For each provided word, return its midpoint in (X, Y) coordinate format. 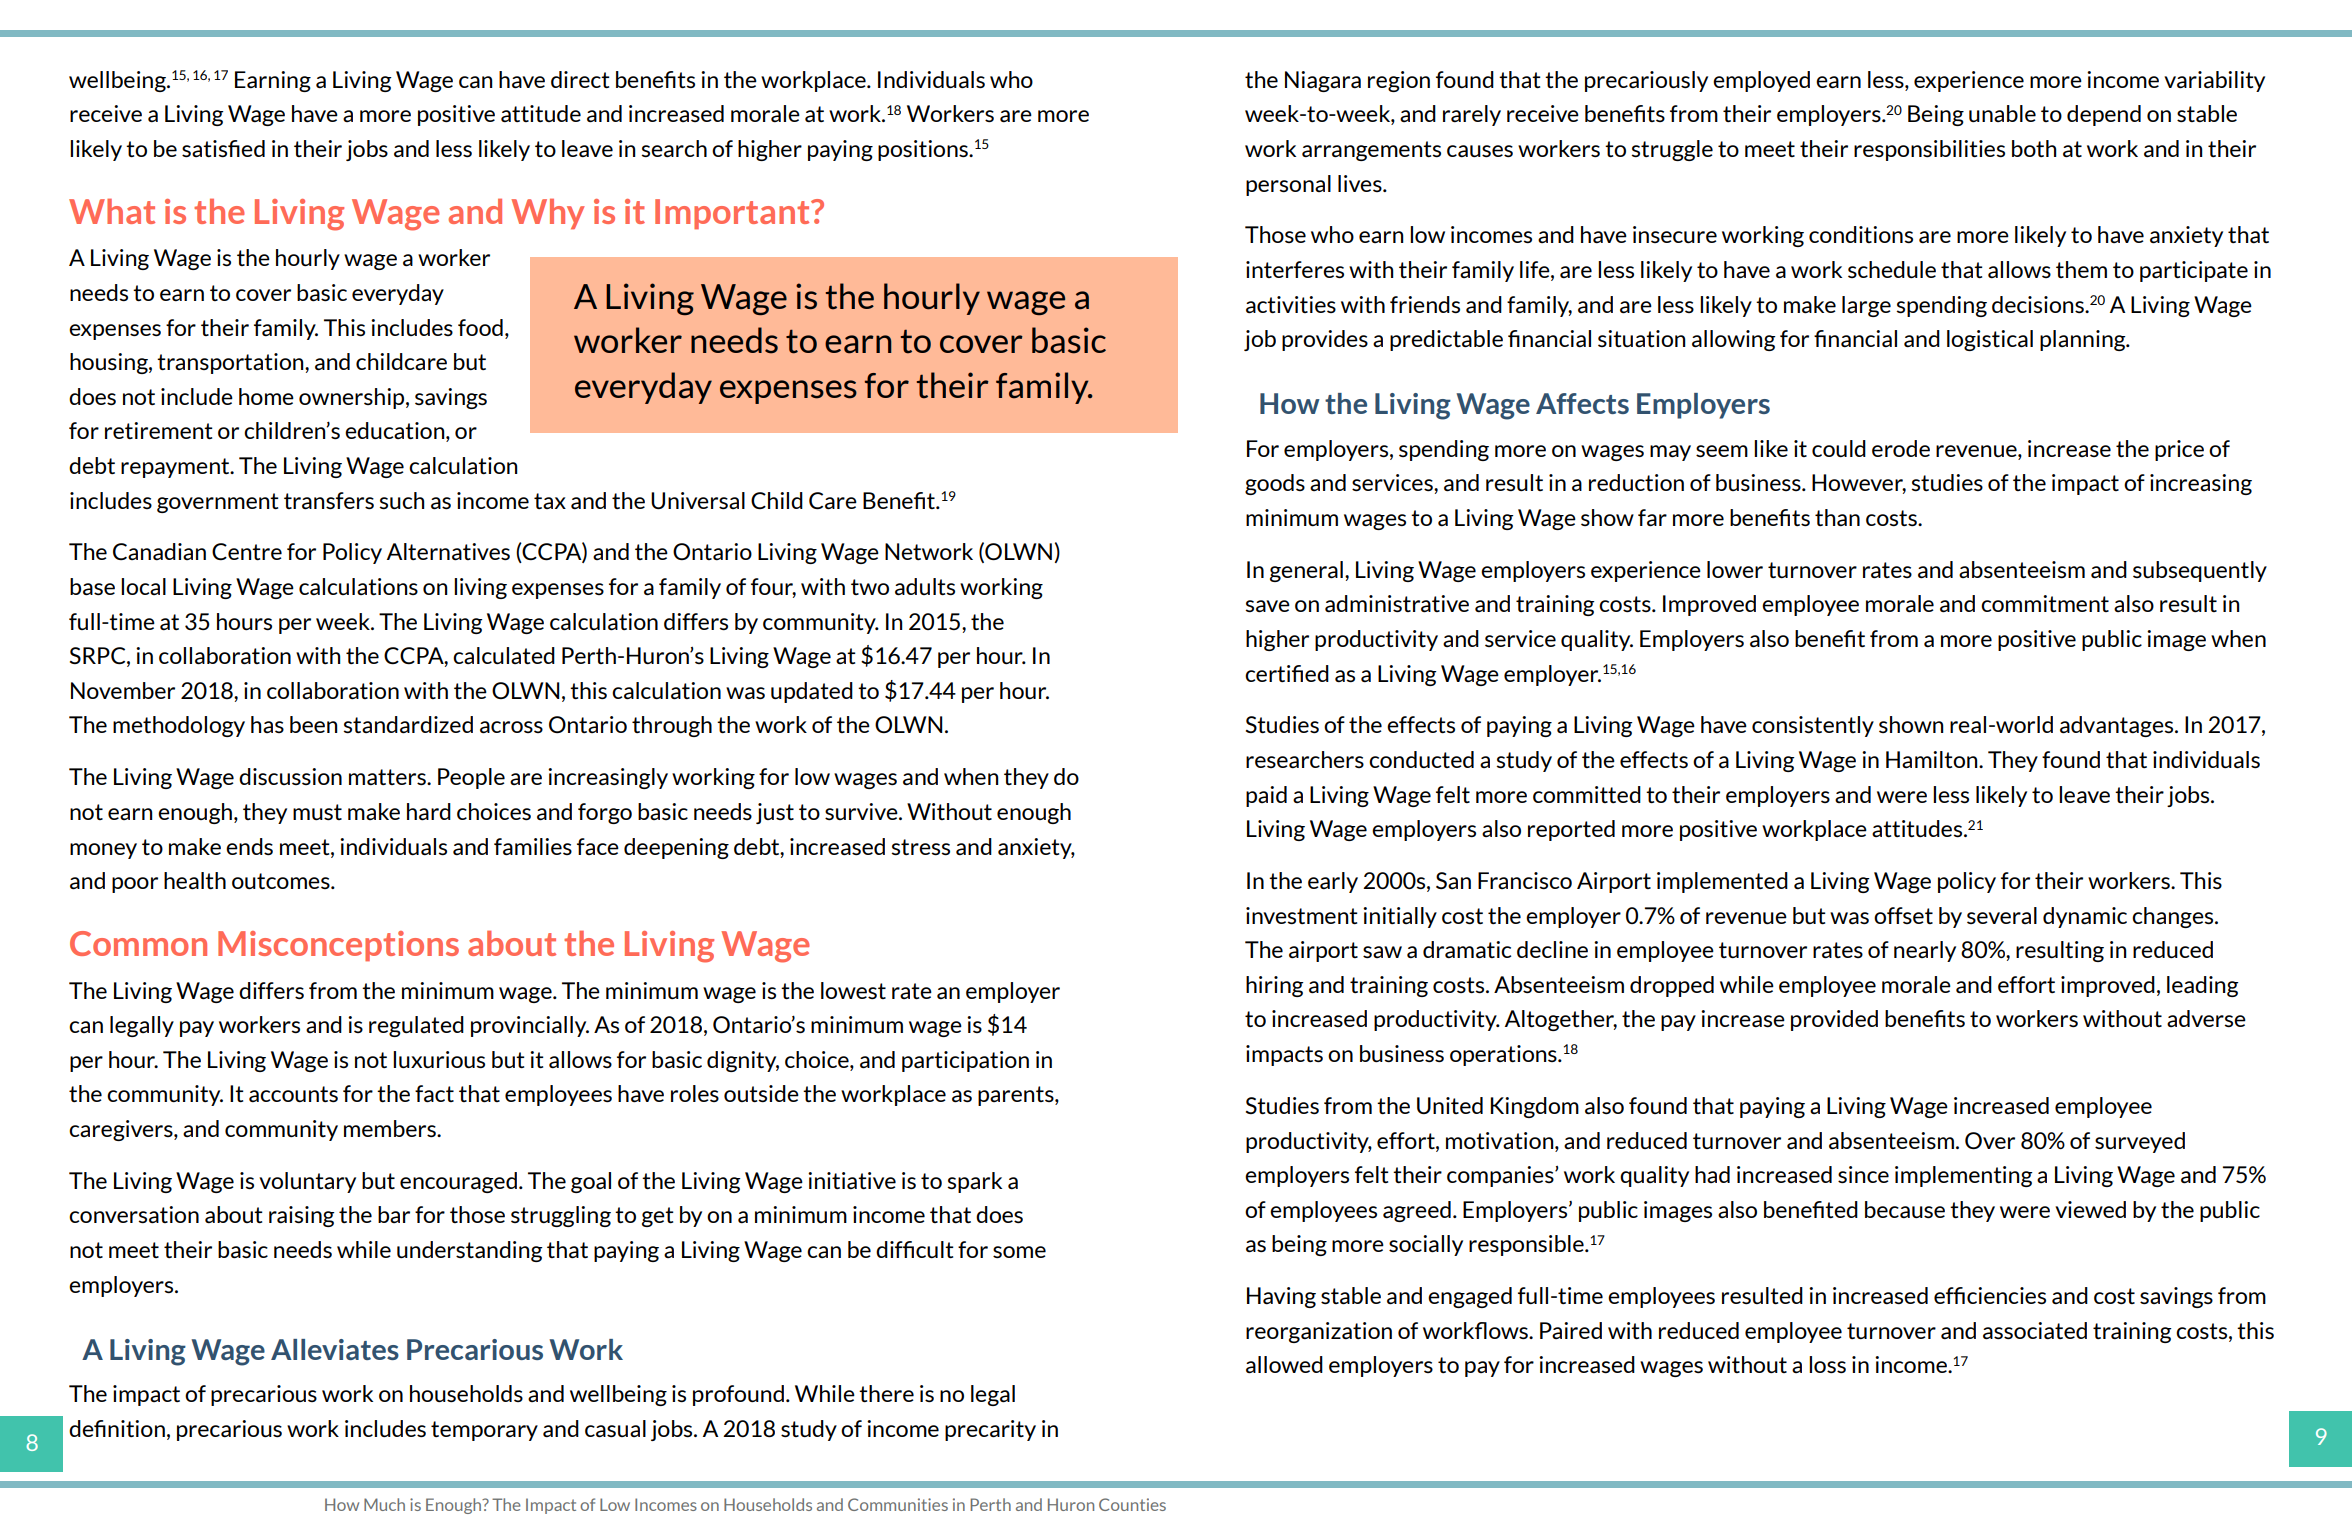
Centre (247, 552)
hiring (1275, 986)
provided (1834, 1020)
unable (2002, 113)
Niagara (1323, 81)
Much (384, 1504)
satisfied (223, 148)
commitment (2045, 603)
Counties (1132, 1504)
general (1306, 571)
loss (1827, 1364)
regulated (416, 1026)
